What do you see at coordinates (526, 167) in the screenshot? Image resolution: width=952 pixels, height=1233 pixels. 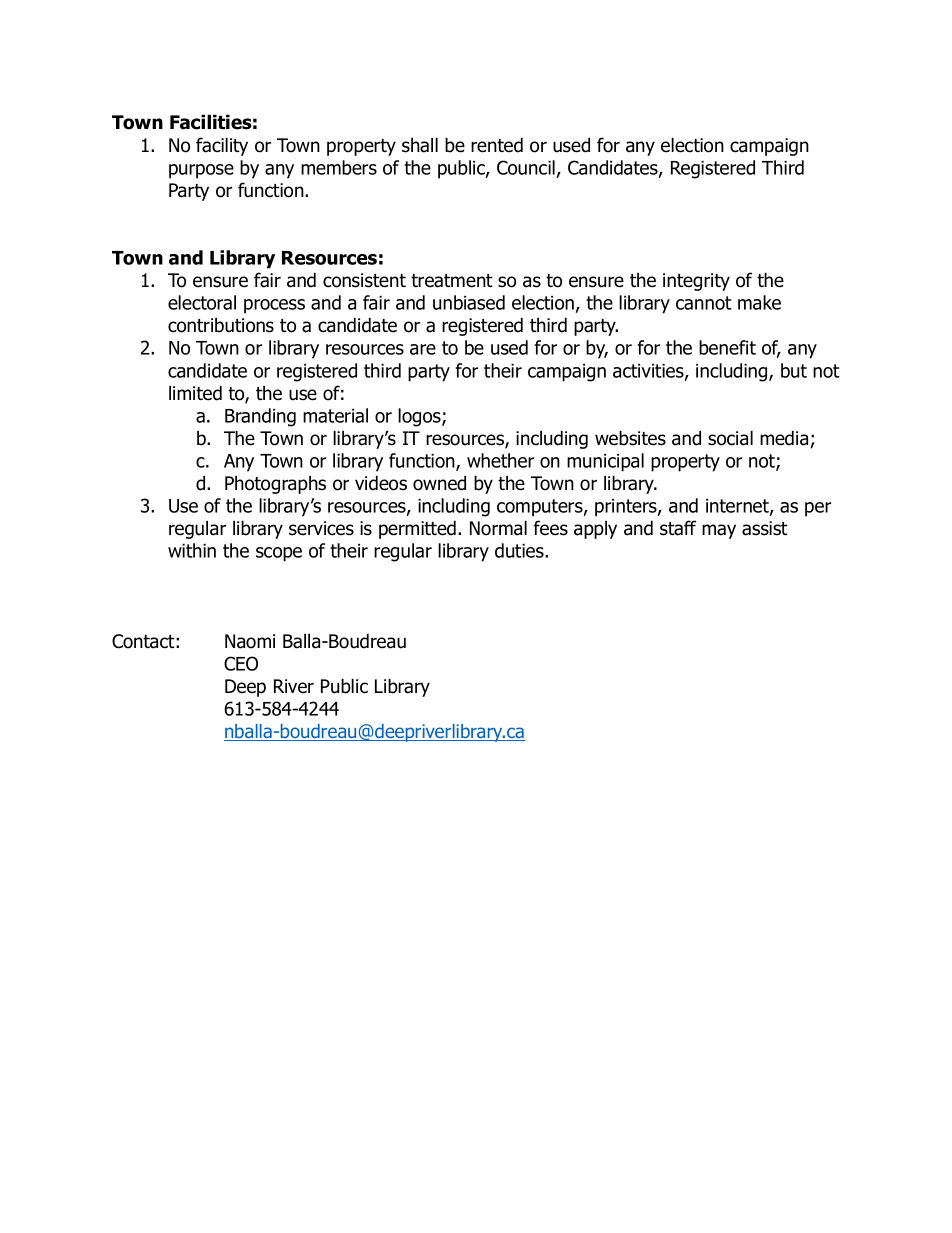 I see `Council` at bounding box center [526, 167].
